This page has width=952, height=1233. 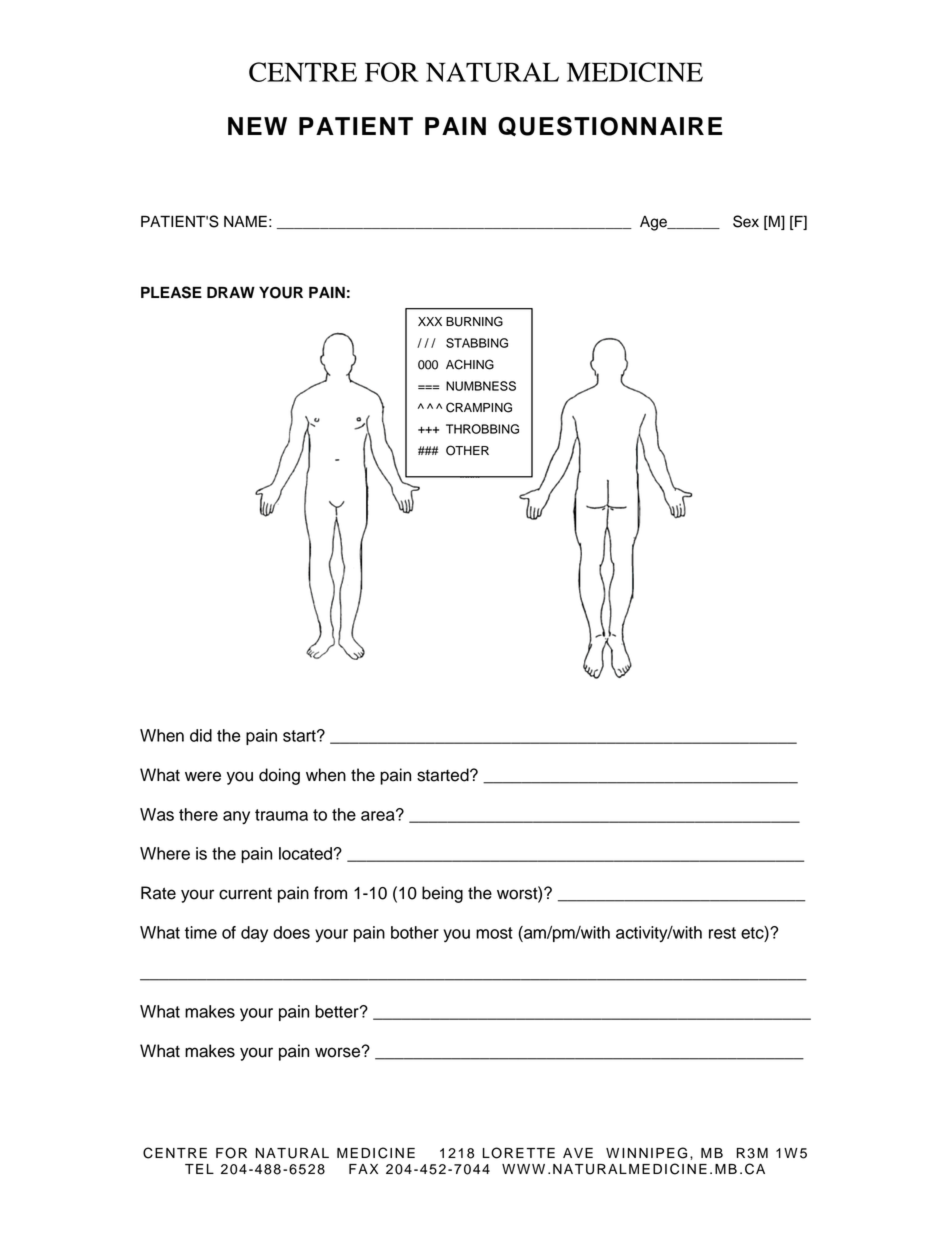 What do you see at coordinates (479, 407) in the page?
I see `CRAMPING` at bounding box center [479, 407].
